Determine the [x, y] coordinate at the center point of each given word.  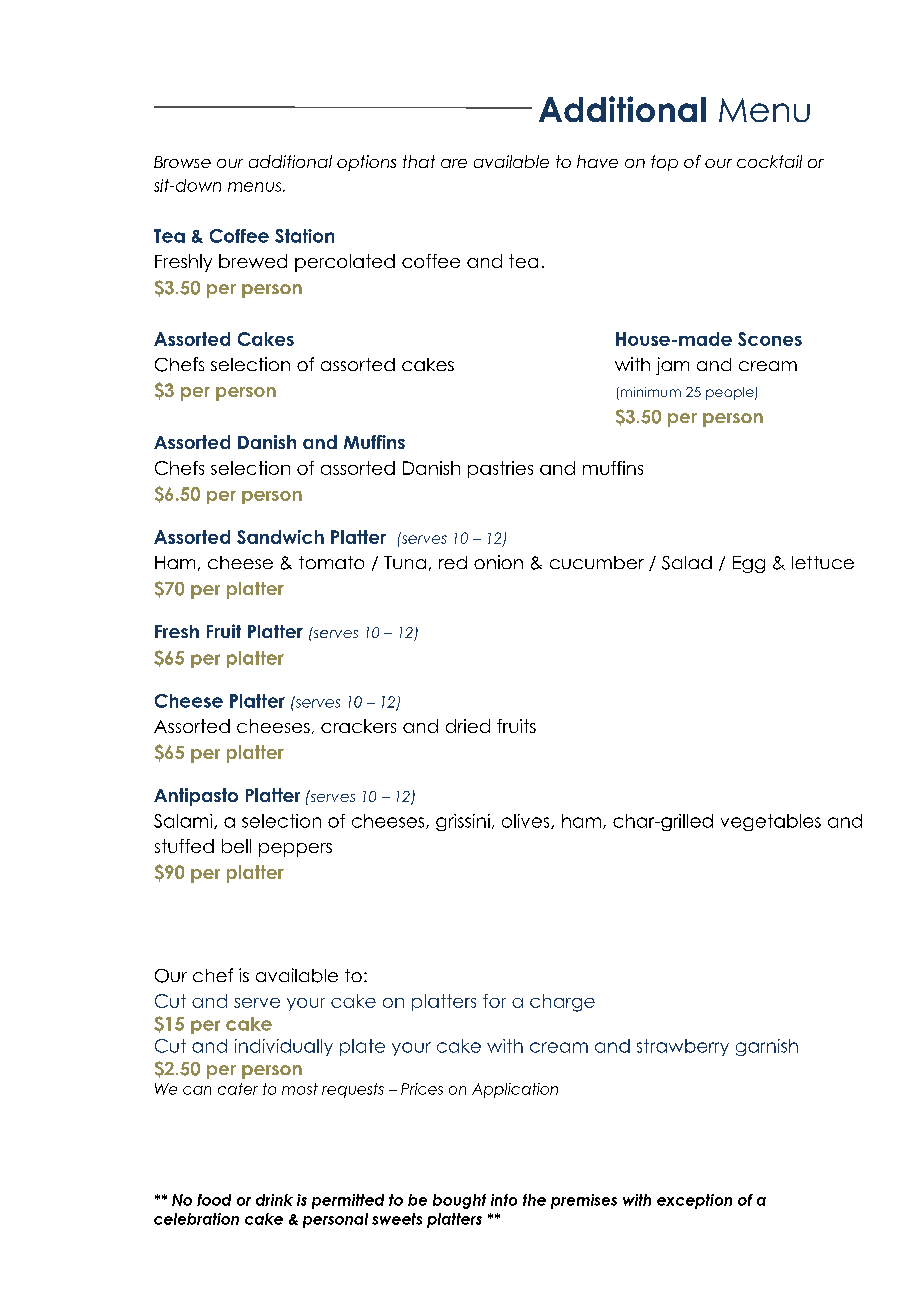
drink [274, 1200]
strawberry [683, 1047]
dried [468, 726]
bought [459, 1201]
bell [236, 846]
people [731, 393]
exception [694, 1201]
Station [304, 236]
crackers [358, 726]
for [494, 1001]
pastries [500, 469]
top [664, 163]
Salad [687, 563]
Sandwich [280, 537]
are [454, 163]
